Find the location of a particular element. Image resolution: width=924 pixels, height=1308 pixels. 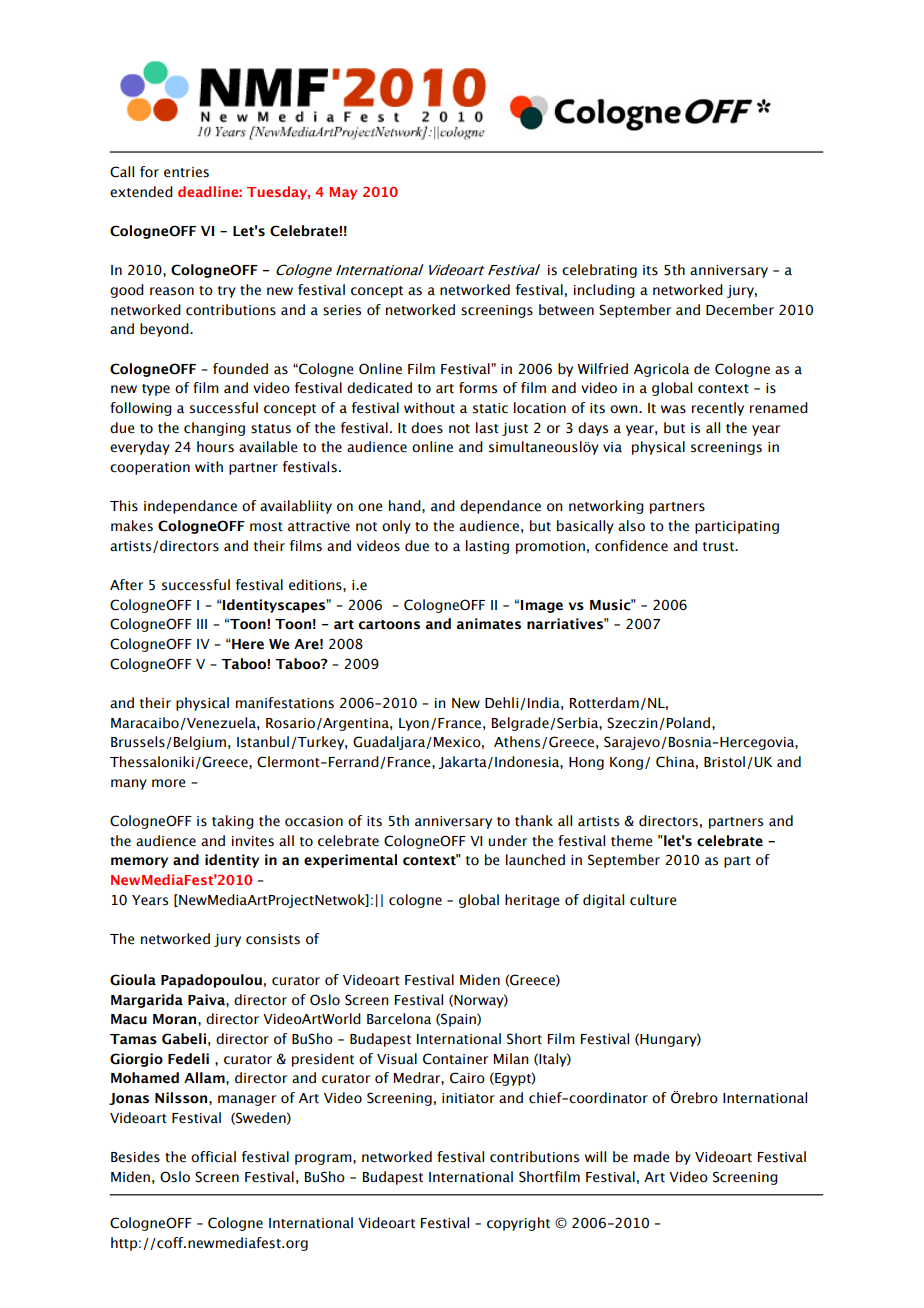

Here is located at coordinates (247, 644).
